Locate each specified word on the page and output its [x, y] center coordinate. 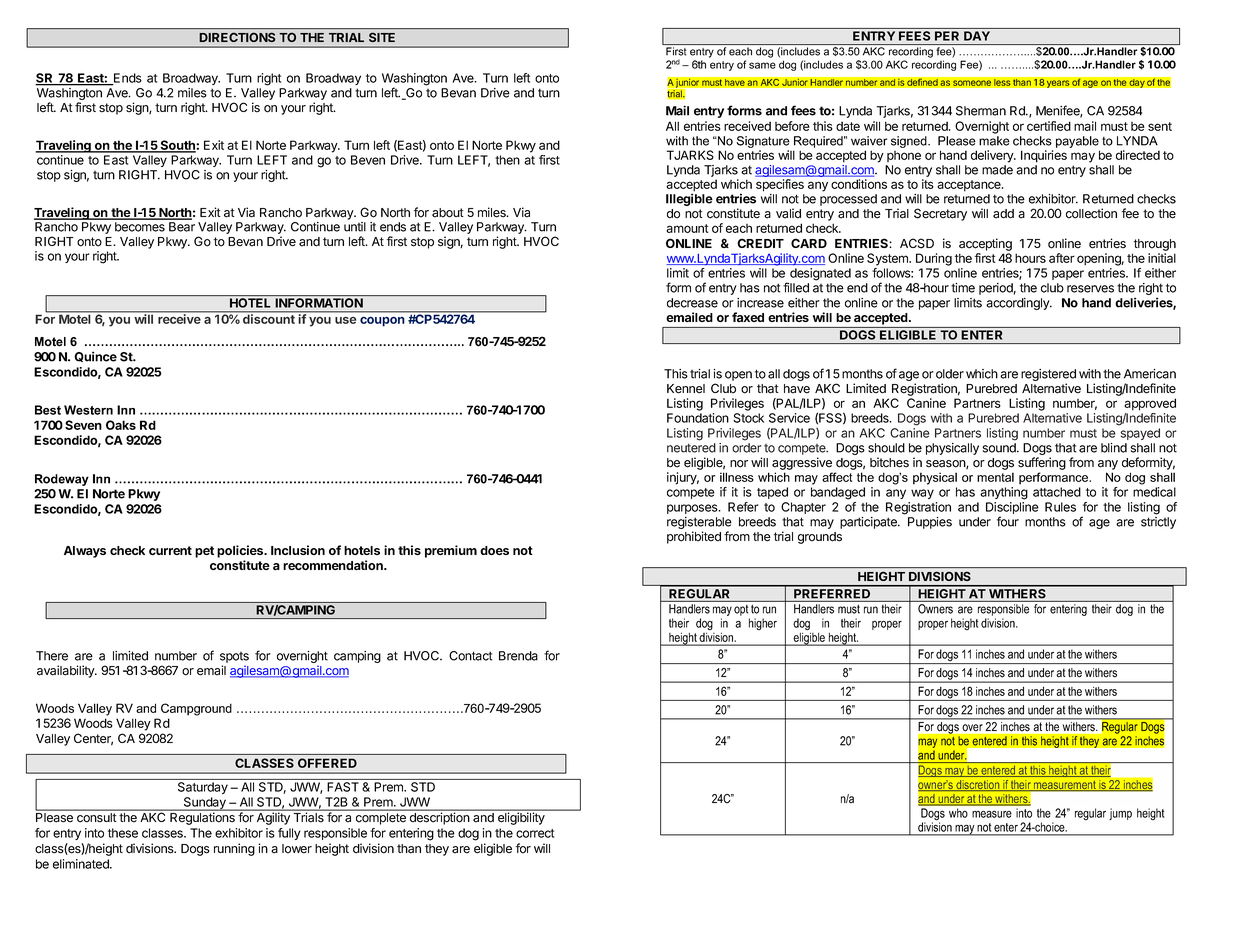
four [1008, 521]
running [234, 849]
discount [269, 318]
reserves [1090, 289]
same [762, 65]
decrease [692, 303]
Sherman [981, 111]
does [494, 550]
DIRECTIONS [237, 37]
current [170, 550]
